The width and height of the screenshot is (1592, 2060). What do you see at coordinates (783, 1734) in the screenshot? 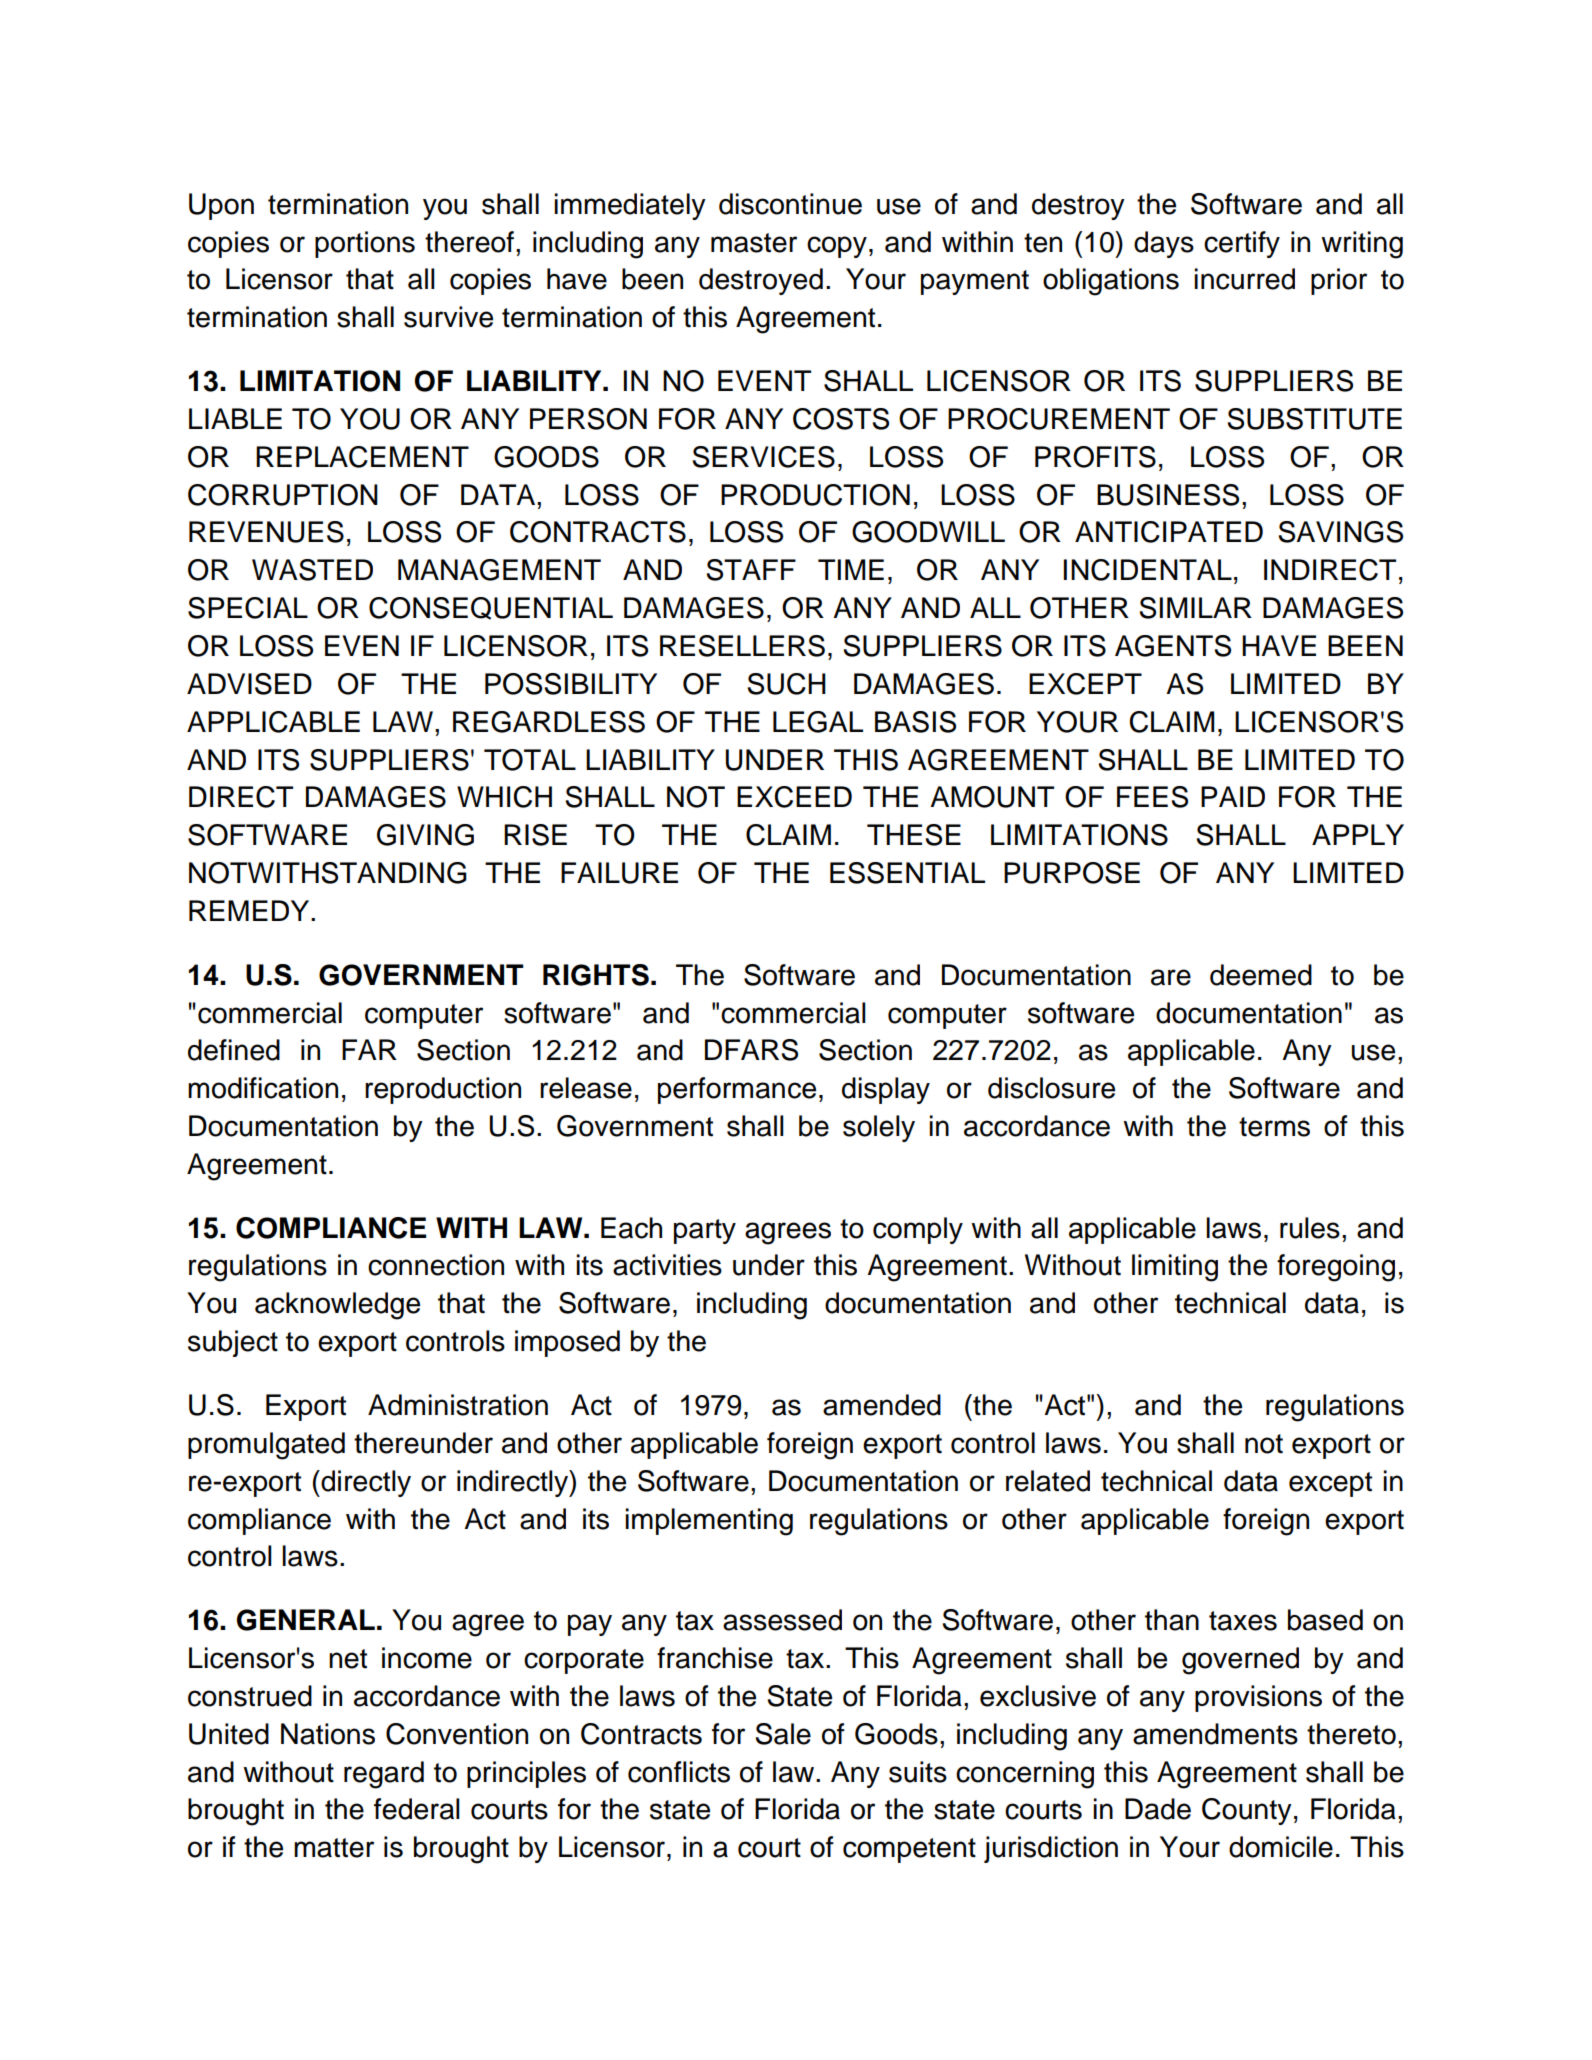
I see `Sale` at bounding box center [783, 1734].
